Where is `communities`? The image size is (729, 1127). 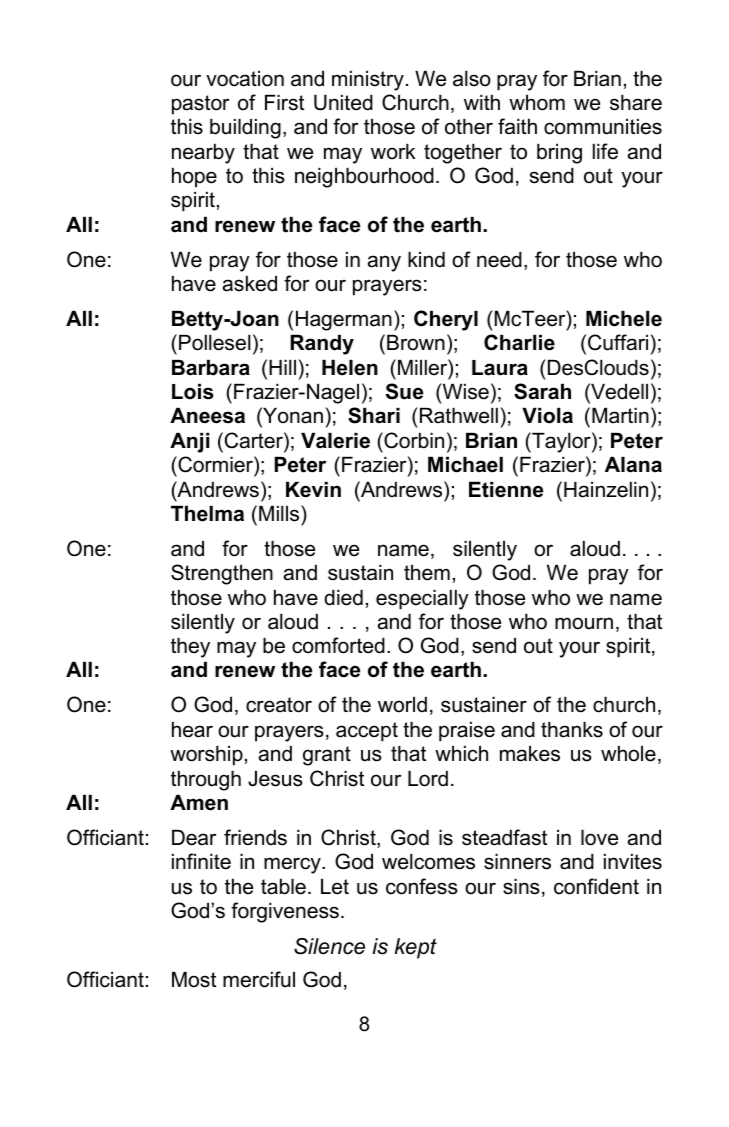
communities is located at coordinates (603, 127).
